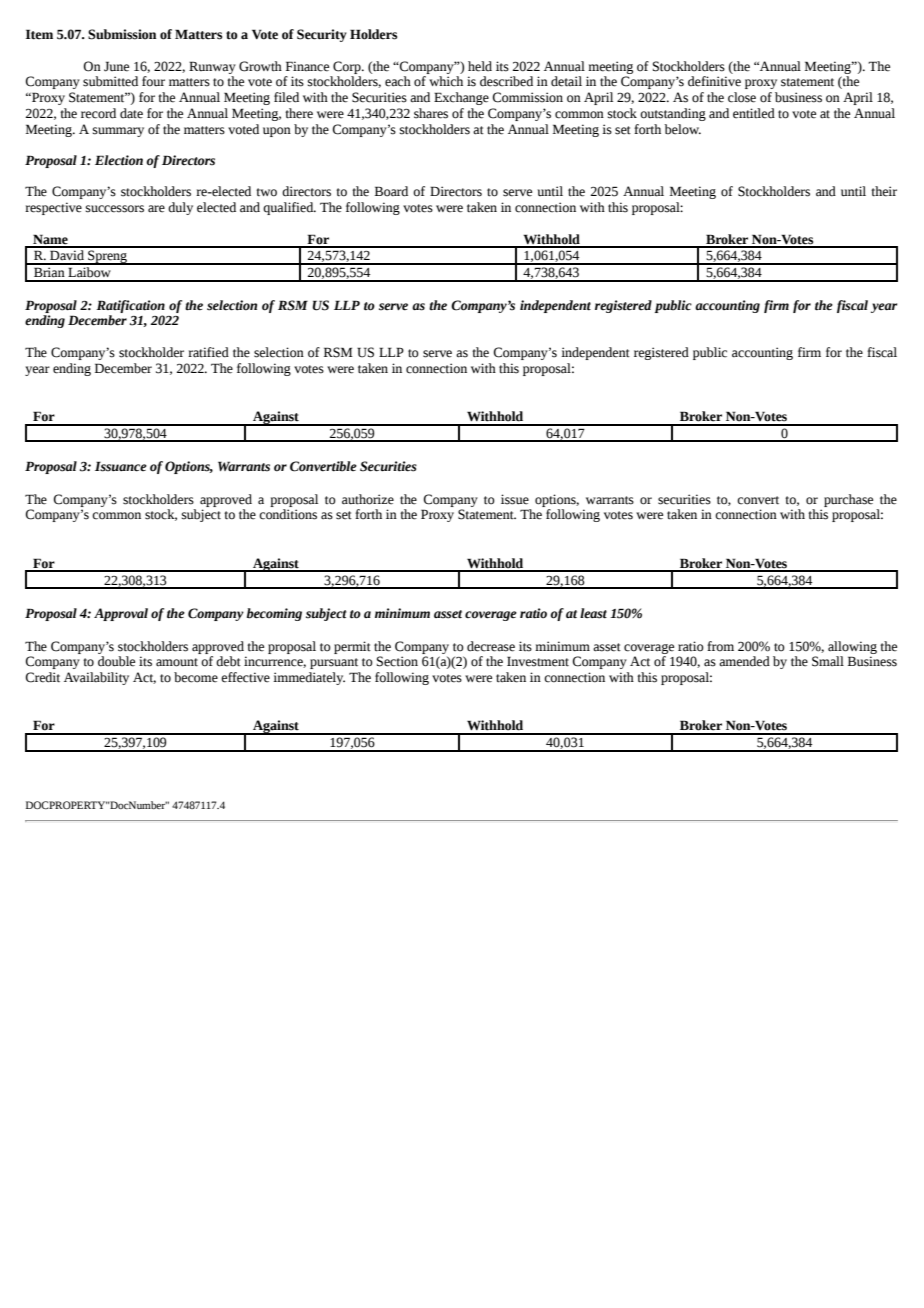 The height and width of the document is (1308, 924). What do you see at coordinates (714, 81) in the document?
I see `definitive` at bounding box center [714, 81].
